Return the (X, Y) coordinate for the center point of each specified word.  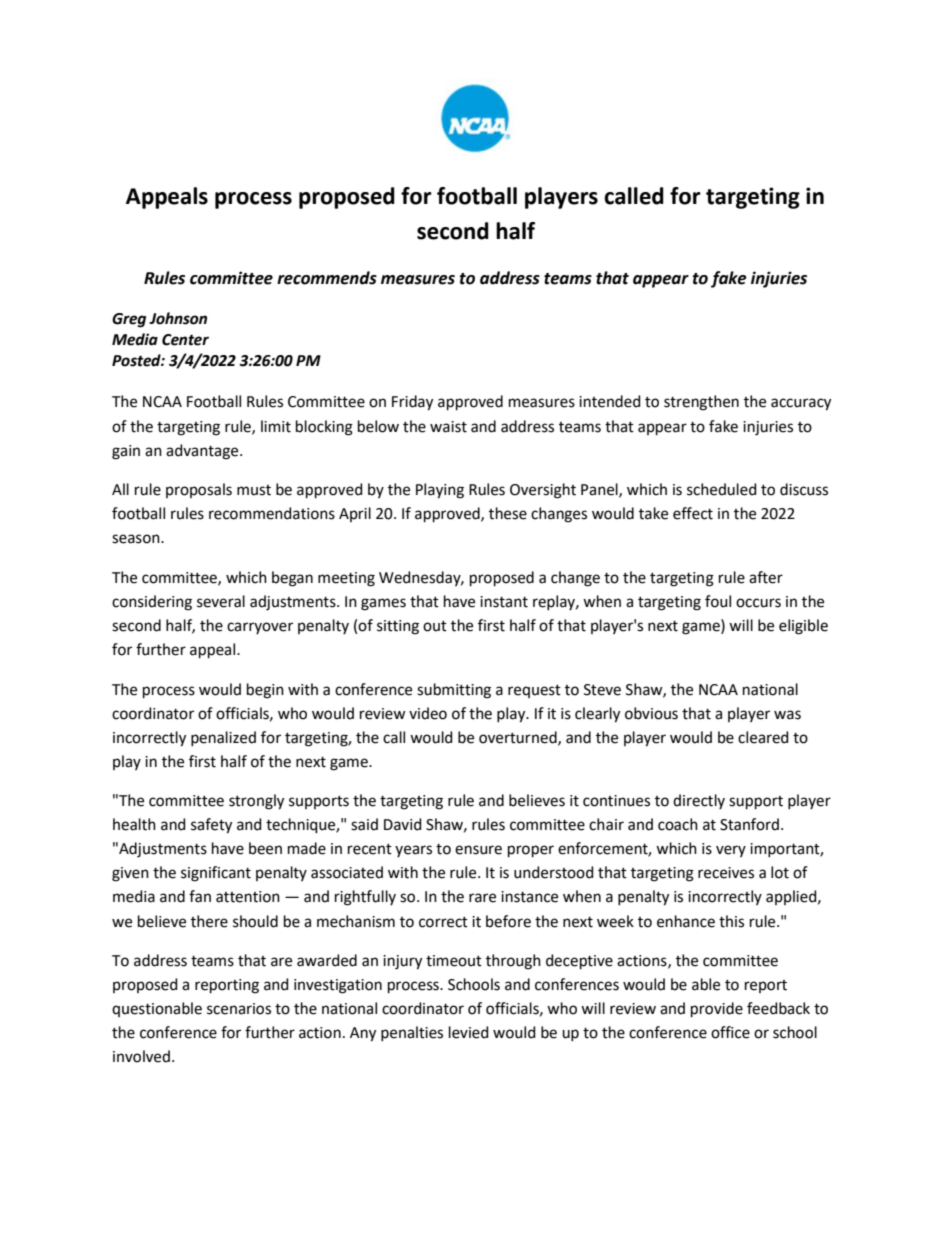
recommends (327, 278)
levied (469, 1032)
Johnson (178, 318)
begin (265, 691)
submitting (454, 691)
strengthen (701, 403)
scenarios (239, 1009)
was (787, 715)
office (730, 1032)
